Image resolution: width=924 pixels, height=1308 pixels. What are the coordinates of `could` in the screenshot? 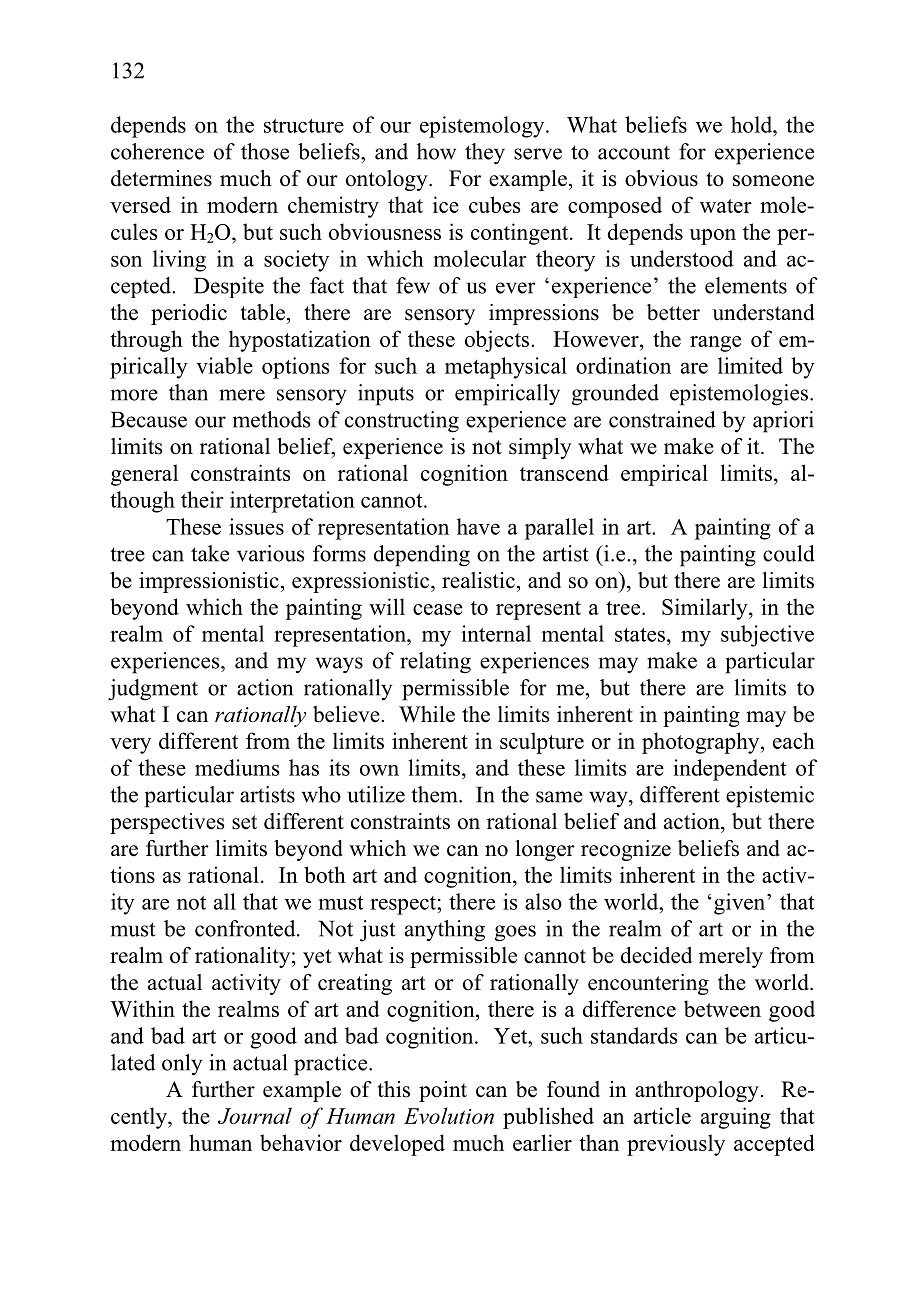 It's located at (789, 553).
